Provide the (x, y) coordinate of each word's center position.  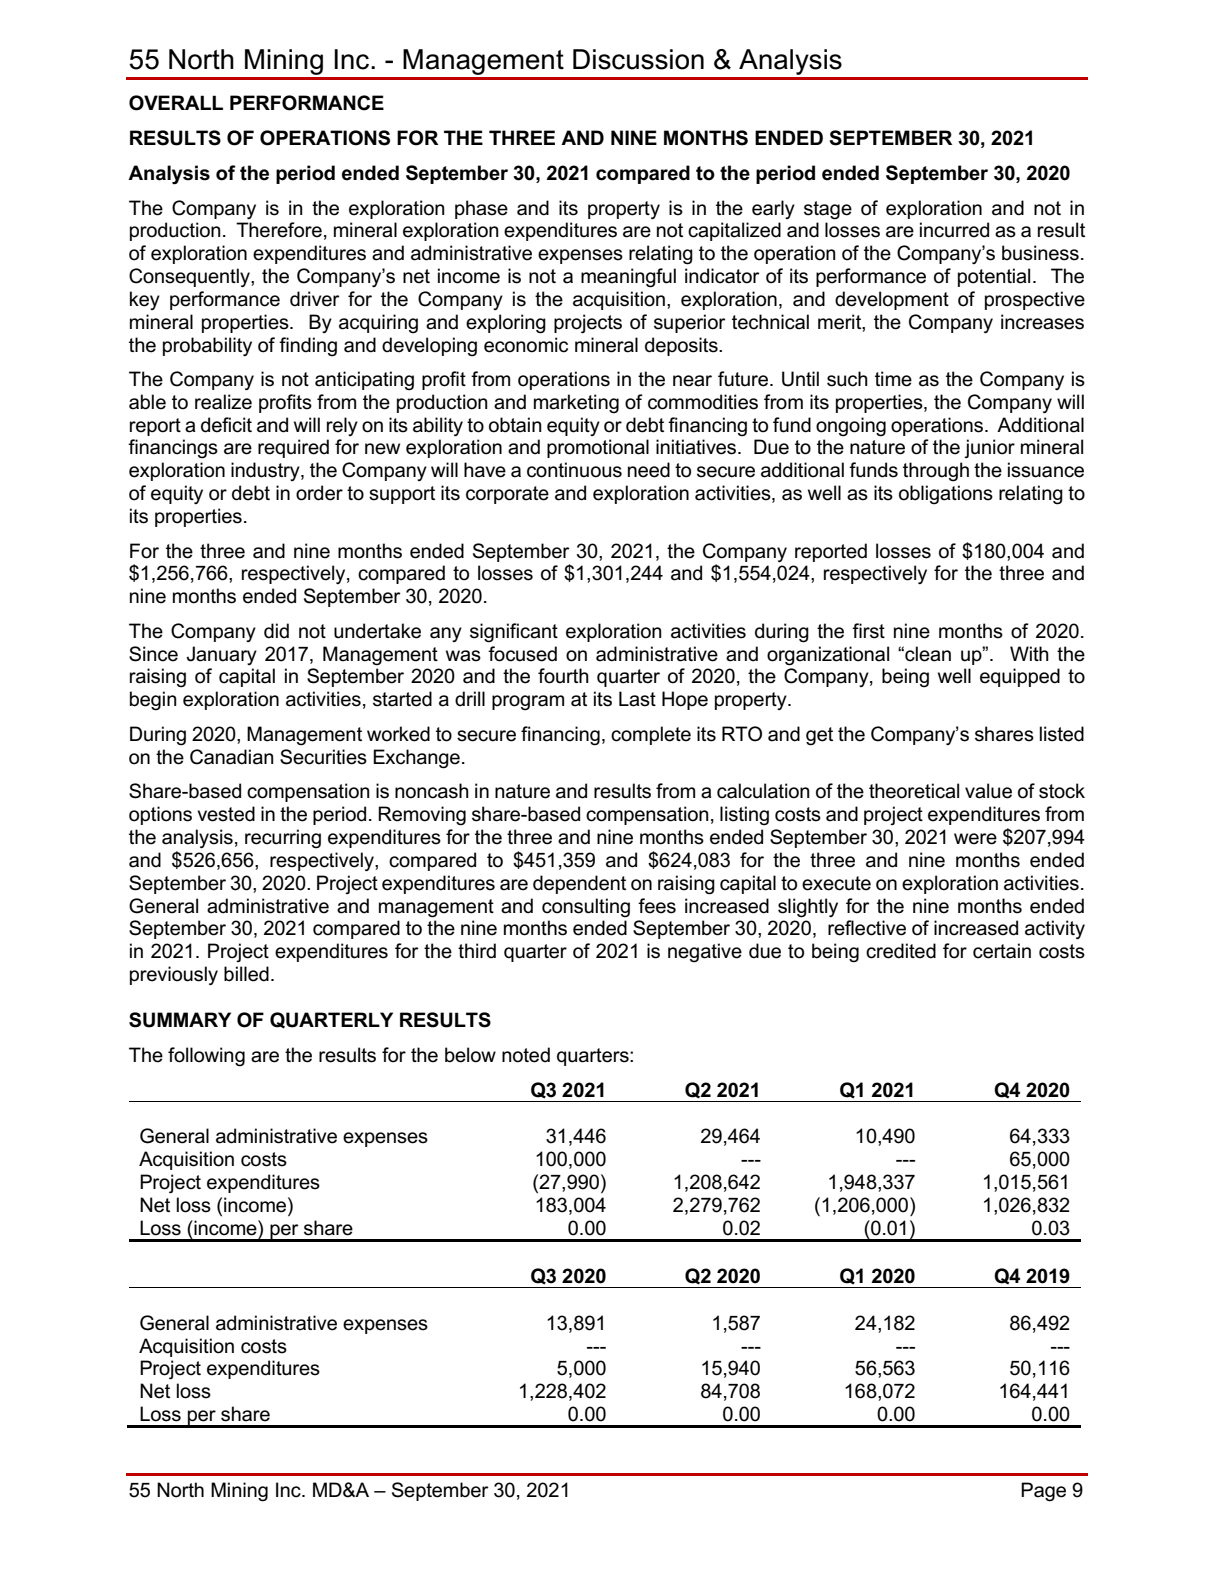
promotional (598, 448)
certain (1002, 951)
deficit (226, 425)
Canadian (232, 757)
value (988, 791)
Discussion (638, 59)
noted (526, 1055)
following (206, 1057)
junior (989, 448)
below (470, 1055)
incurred (954, 230)
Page (1043, 1492)
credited (901, 951)
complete (651, 735)
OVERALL (176, 103)
